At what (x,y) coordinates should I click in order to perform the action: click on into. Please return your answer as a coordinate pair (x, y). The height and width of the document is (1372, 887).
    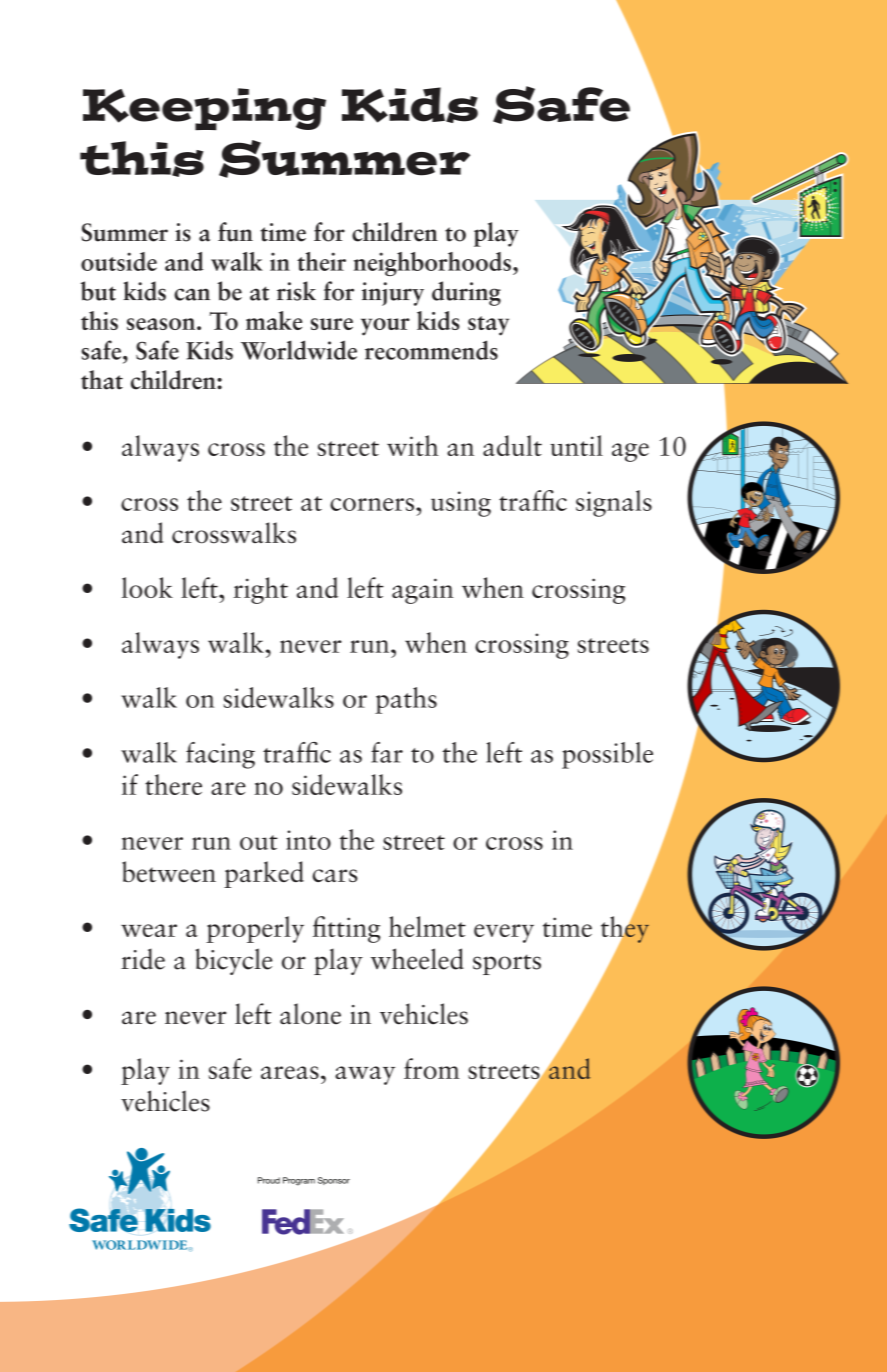
    Looking at the image, I should click on (308, 840).
